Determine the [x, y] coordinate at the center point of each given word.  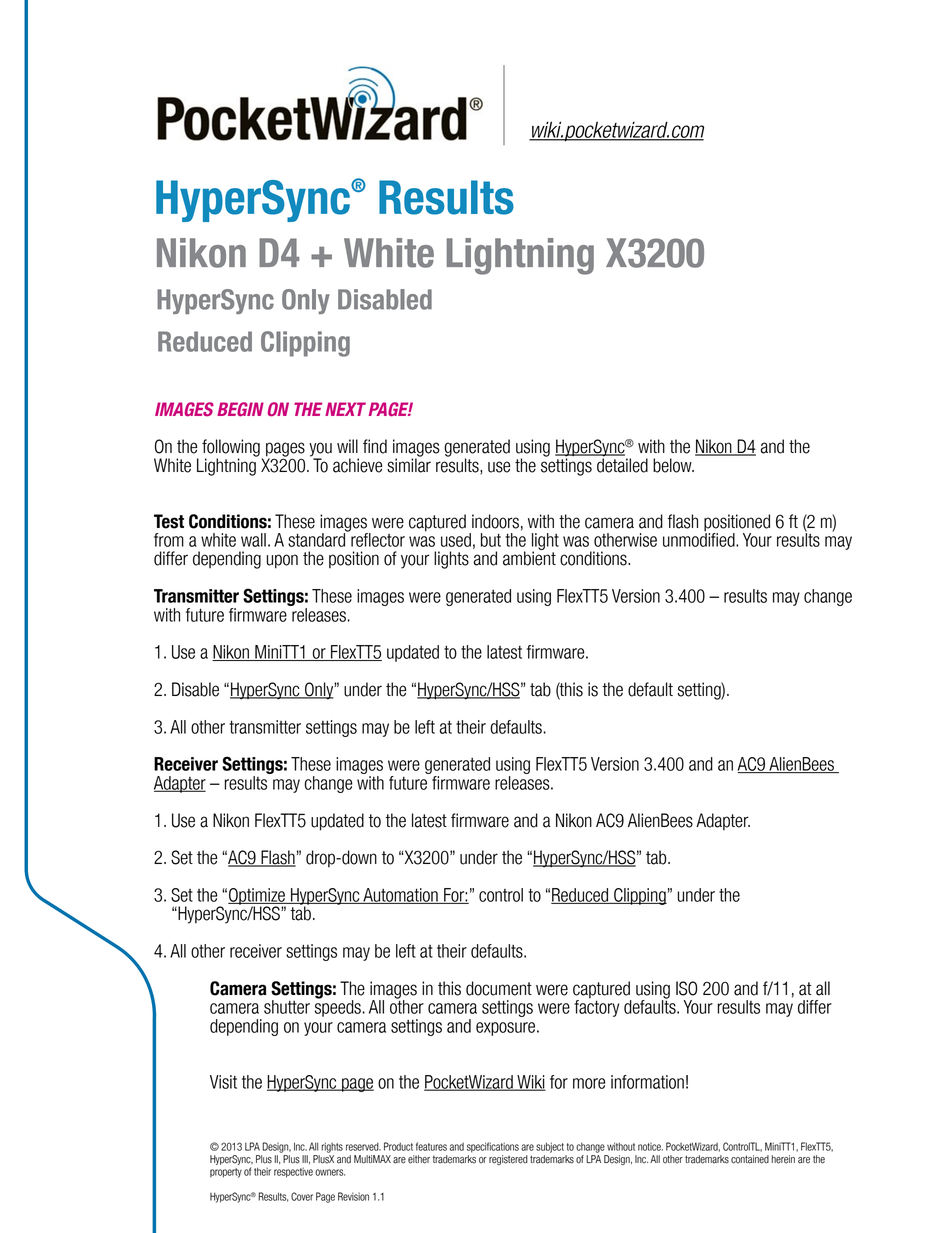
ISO [687, 988]
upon [282, 561]
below [673, 465]
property [226, 1173]
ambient [529, 557]
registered [508, 1160]
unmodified [700, 538]
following [231, 449]
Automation [400, 896]
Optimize [257, 897]
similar [409, 464]
